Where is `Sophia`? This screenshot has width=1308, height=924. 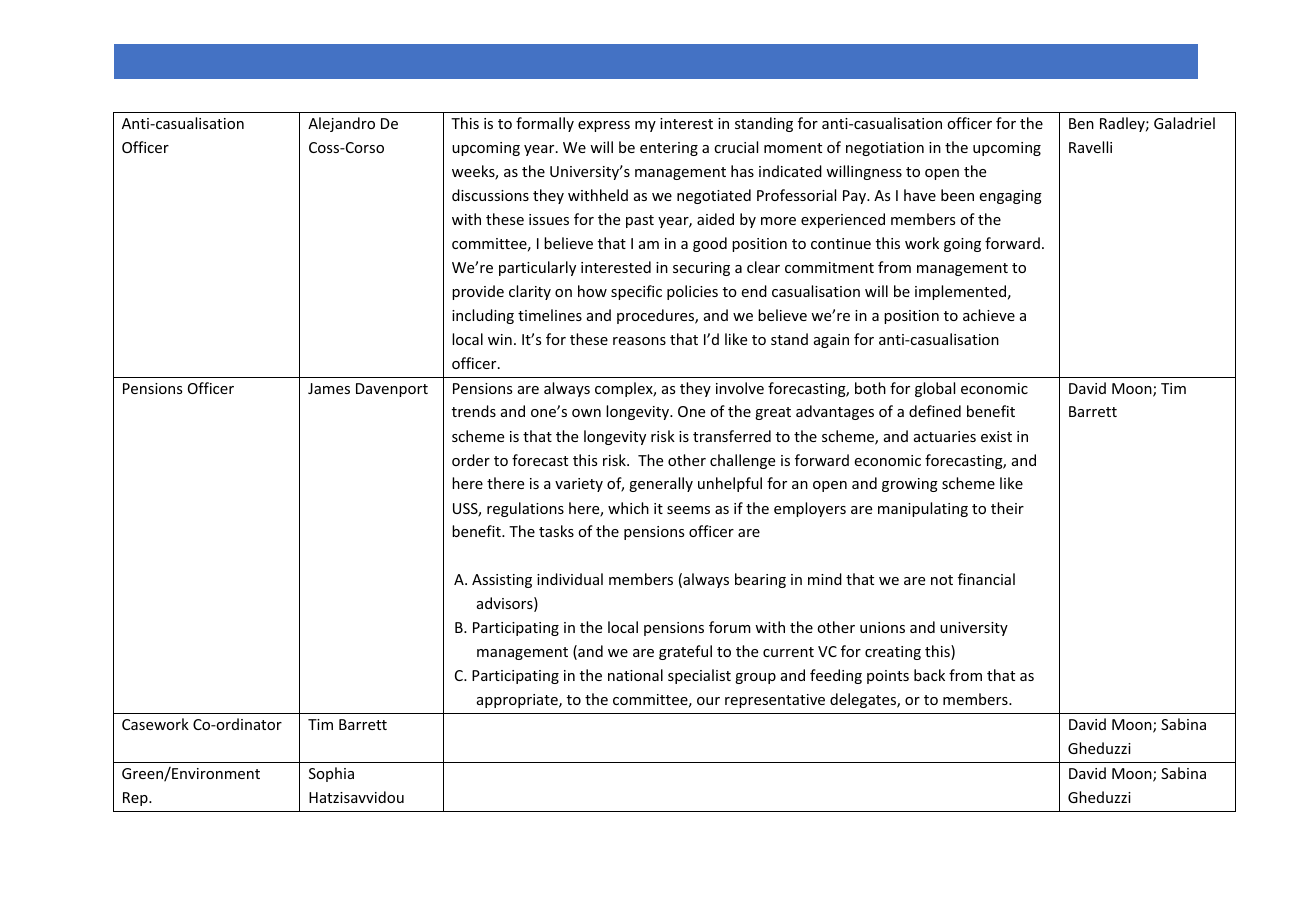
Sophia is located at coordinates (331, 774).
